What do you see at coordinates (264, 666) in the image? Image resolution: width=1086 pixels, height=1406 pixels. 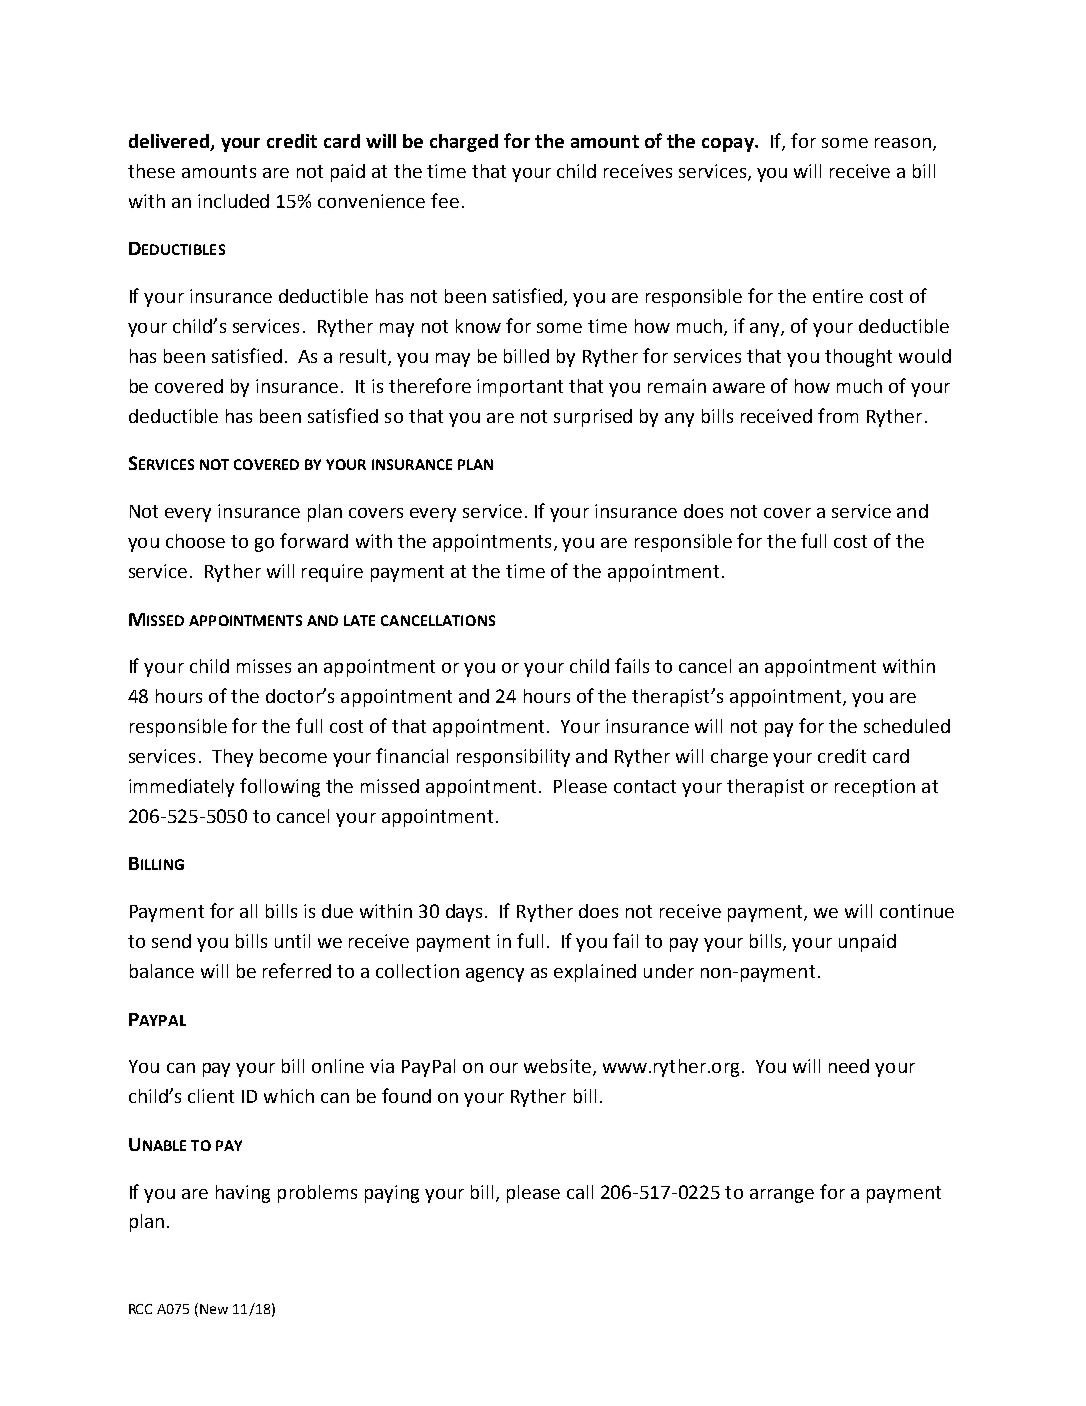 I see `misses` at bounding box center [264, 666].
